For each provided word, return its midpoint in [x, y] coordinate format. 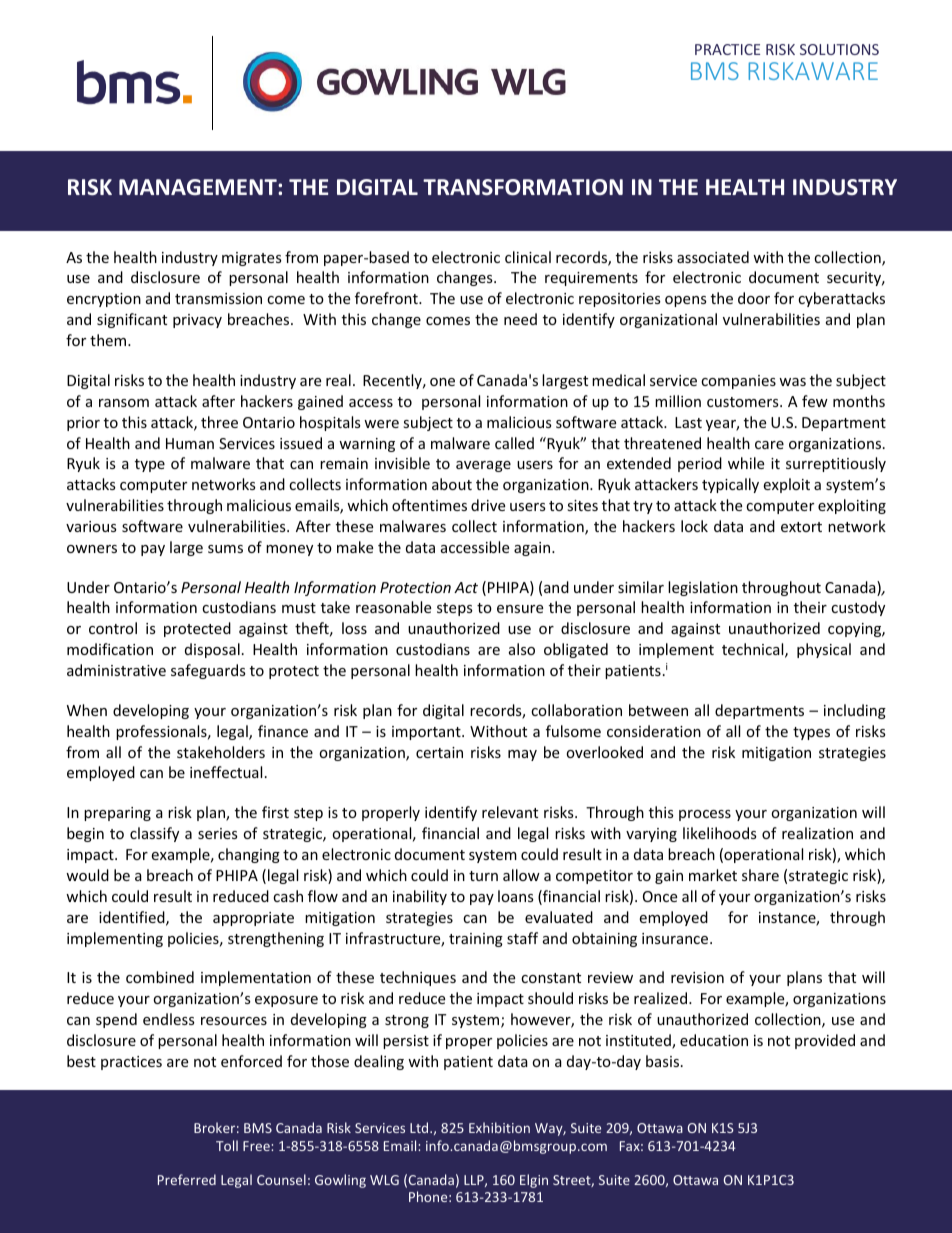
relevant [510, 812]
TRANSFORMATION [523, 187]
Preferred [187, 1179]
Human [190, 443]
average [483, 466]
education [714, 1040]
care [769, 445]
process [705, 815]
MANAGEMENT [199, 187]
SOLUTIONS [839, 49]
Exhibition [499, 1127]
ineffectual [226, 772]
